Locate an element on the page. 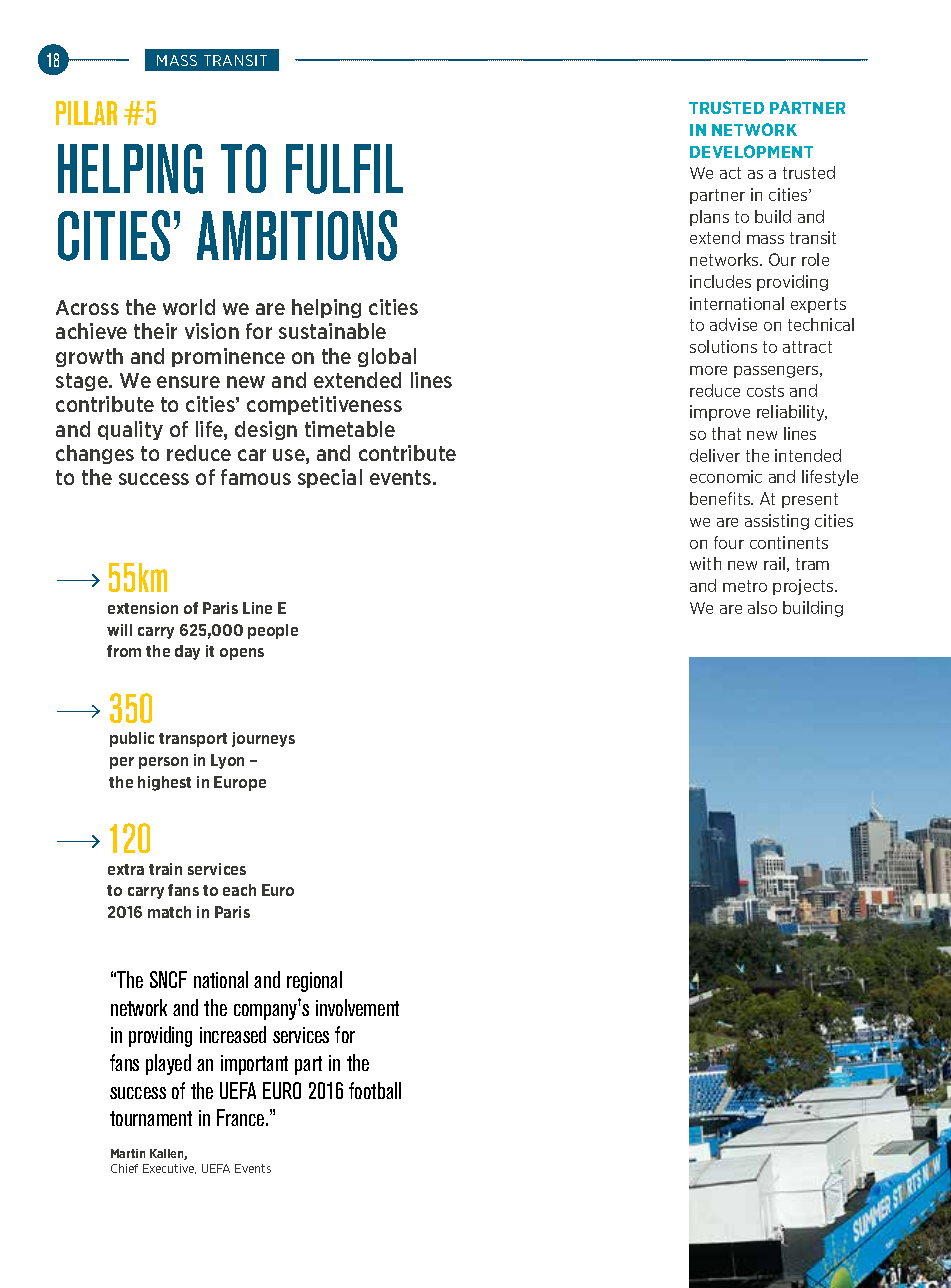  FULFIL is located at coordinates (344, 169).
